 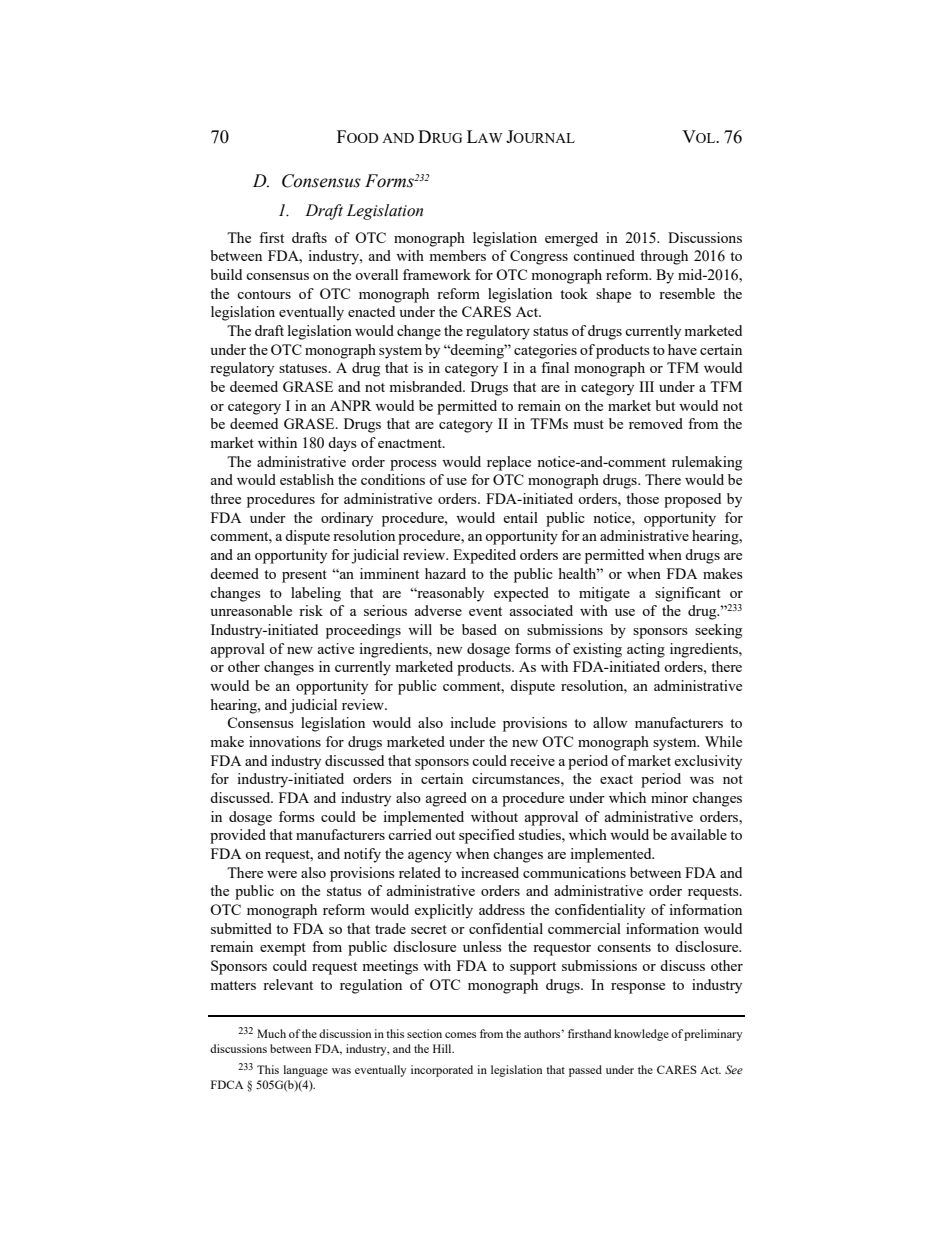 I want to click on Expedited, so click(x=484, y=556).
